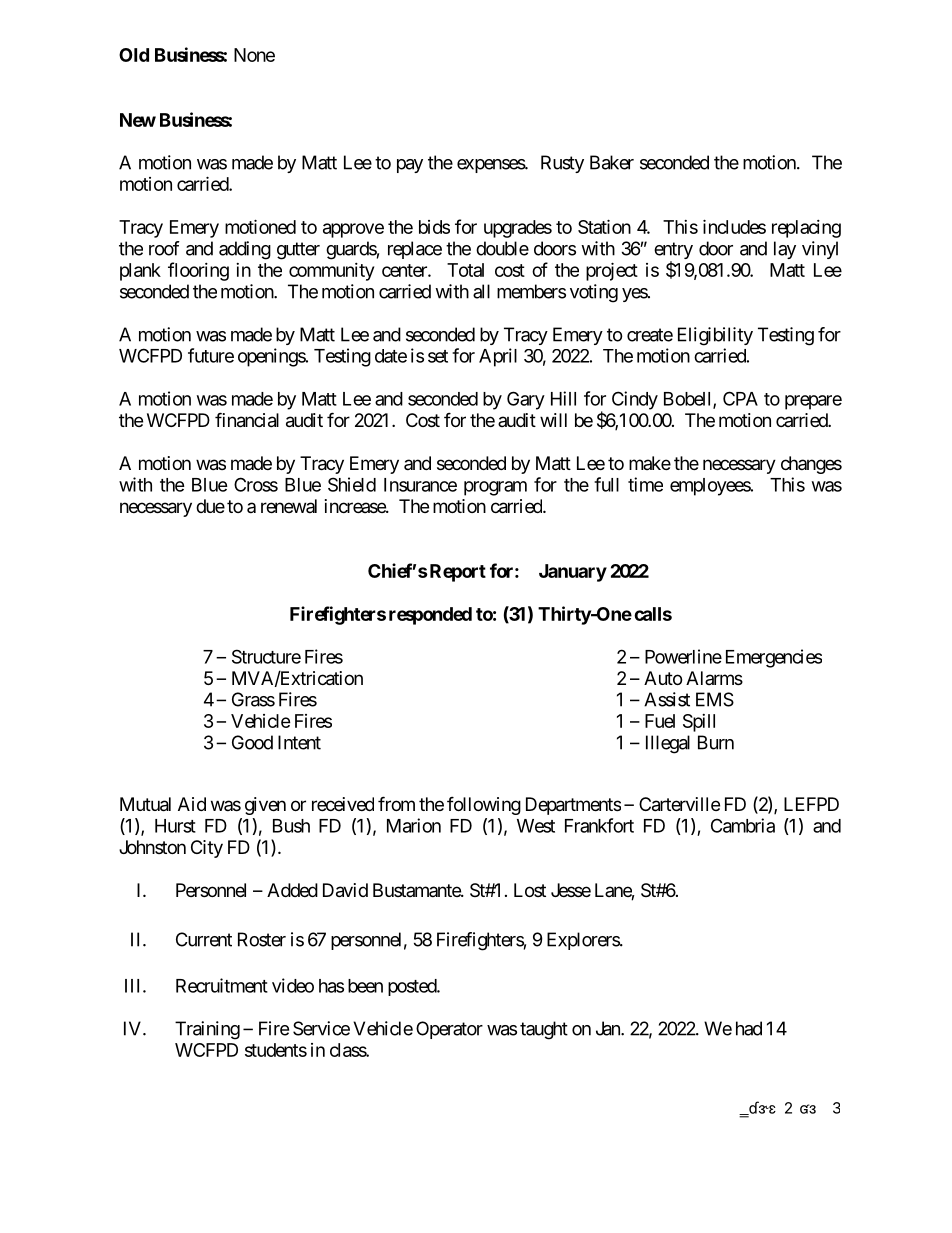 The height and width of the document is (1233, 952). I want to click on Good, so click(252, 742).
